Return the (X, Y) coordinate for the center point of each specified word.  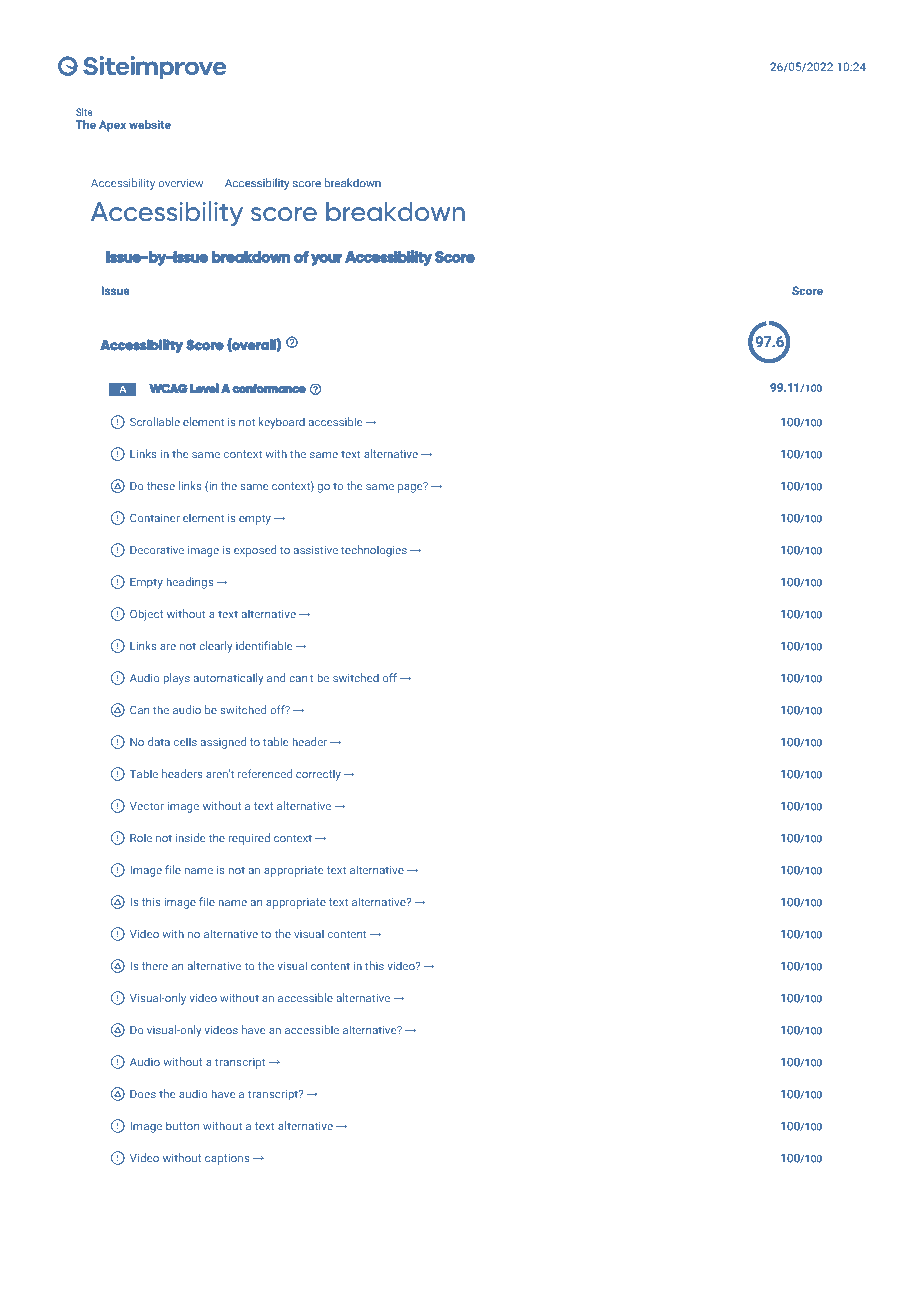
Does (143, 1094)
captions (227, 1159)
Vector (147, 806)
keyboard (282, 423)
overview (180, 183)
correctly (318, 775)
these (161, 485)
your (327, 260)
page (411, 487)
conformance (269, 388)
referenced (265, 773)
